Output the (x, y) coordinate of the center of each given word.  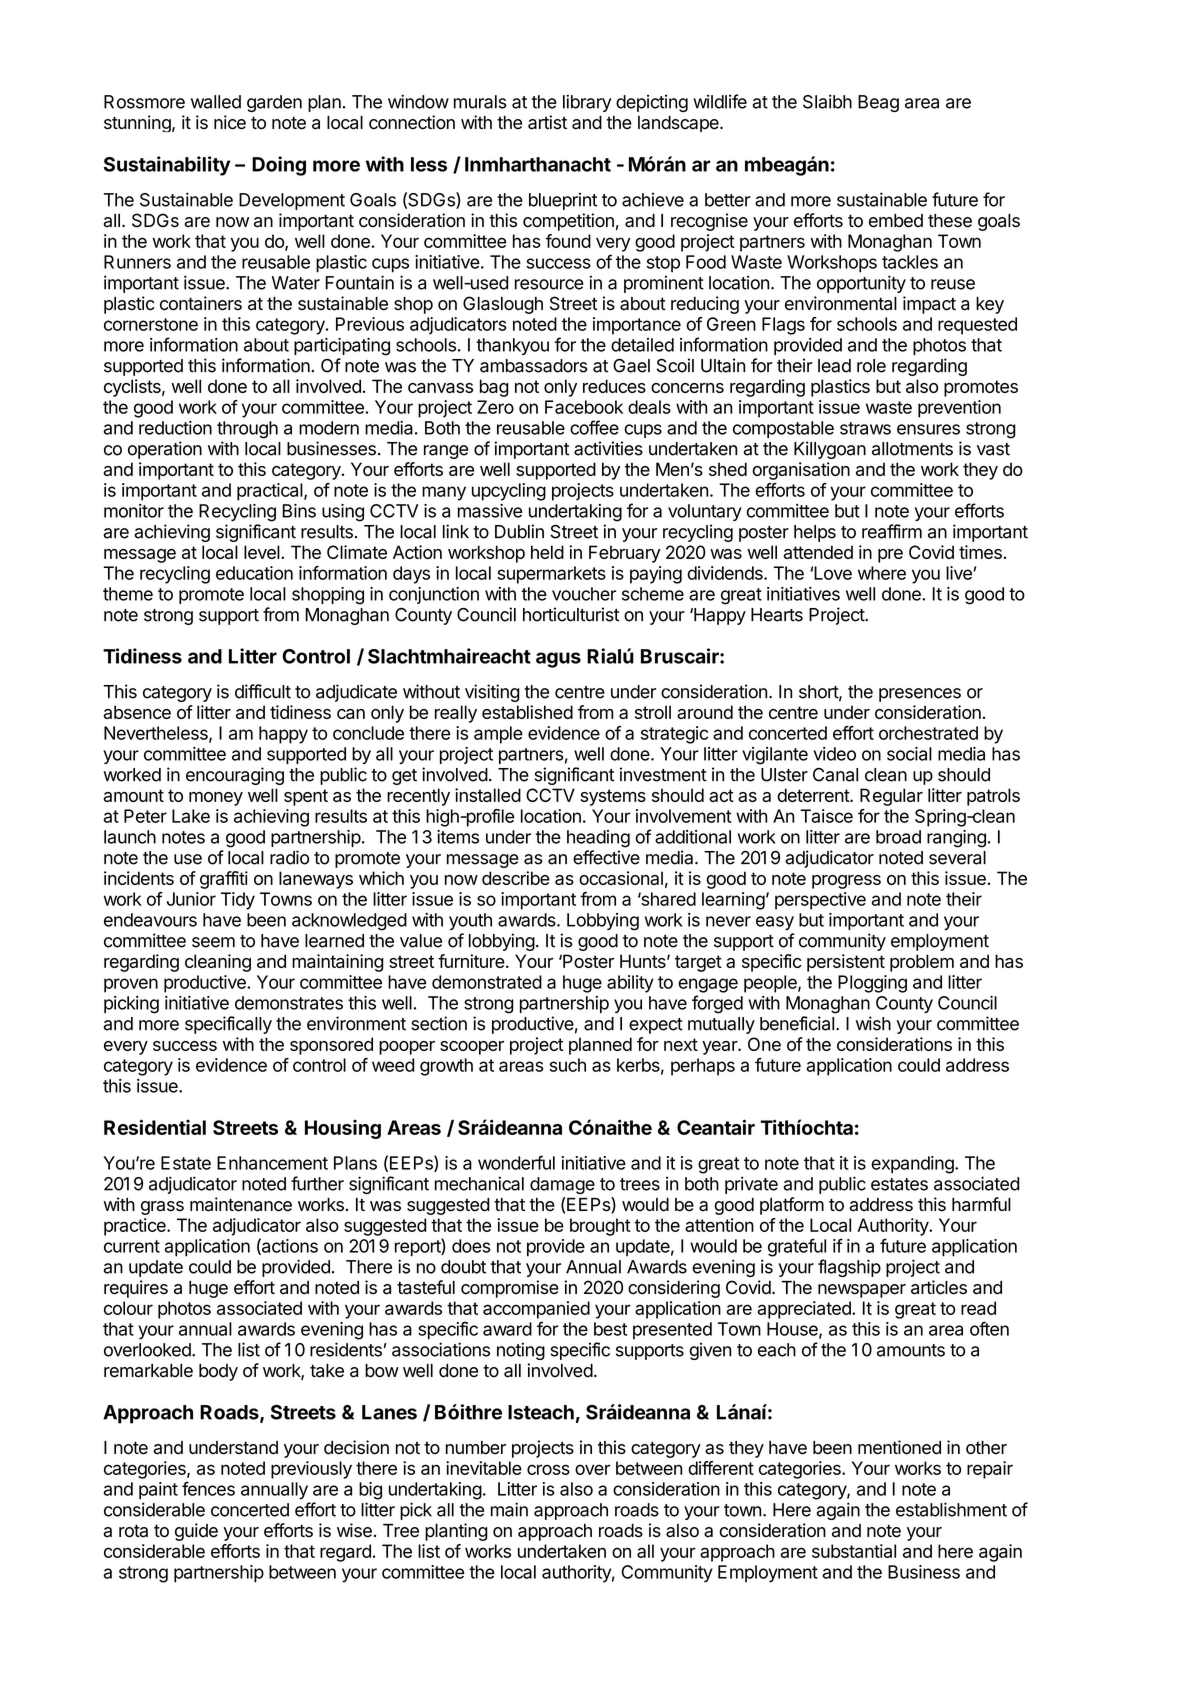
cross (548, 1469)
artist (547, 122)
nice (230, 122)
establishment (951, 1509)
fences (208, 1488)
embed (896, 221)
